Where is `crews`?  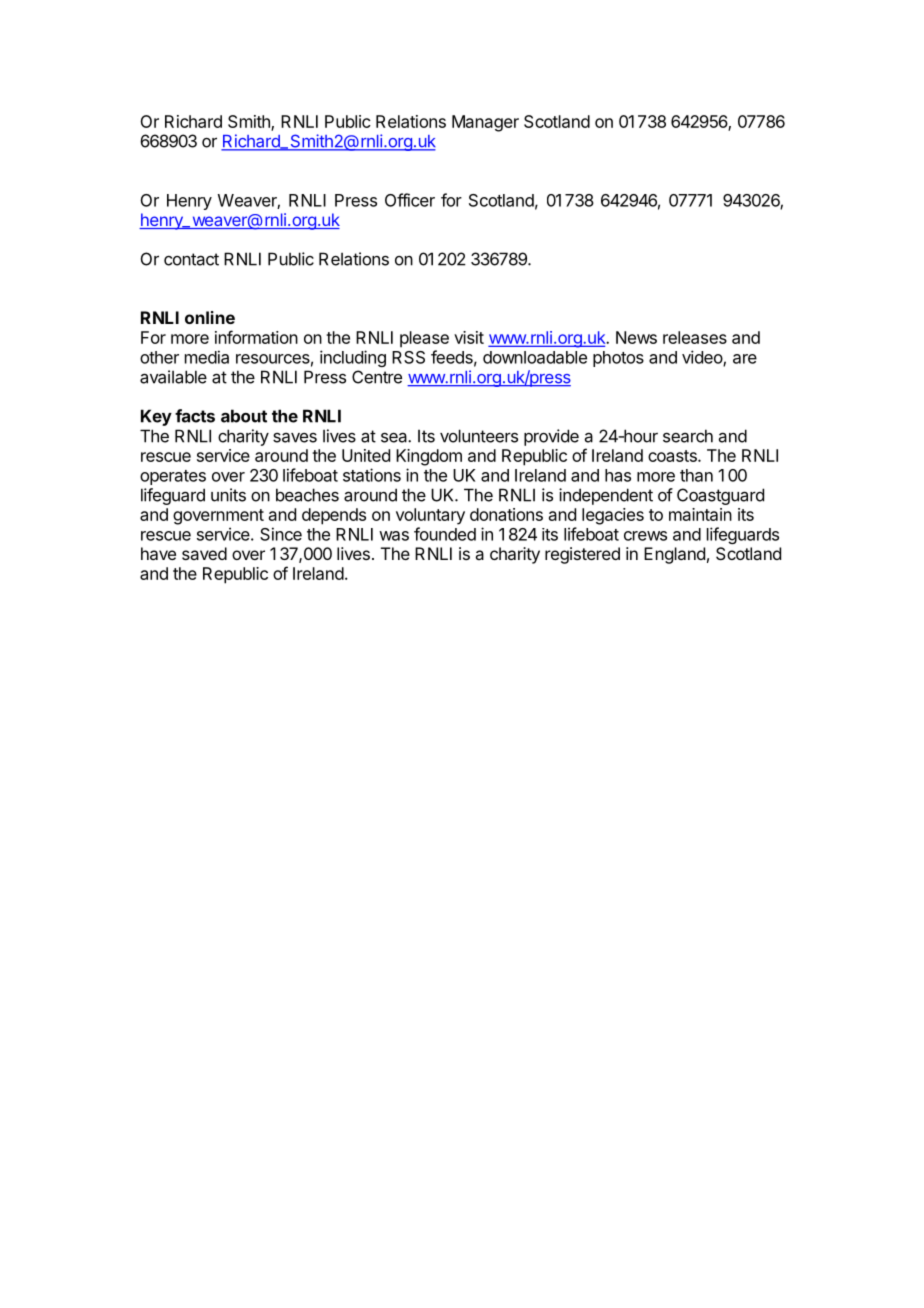
crews is located at coordinates (645, 536).
